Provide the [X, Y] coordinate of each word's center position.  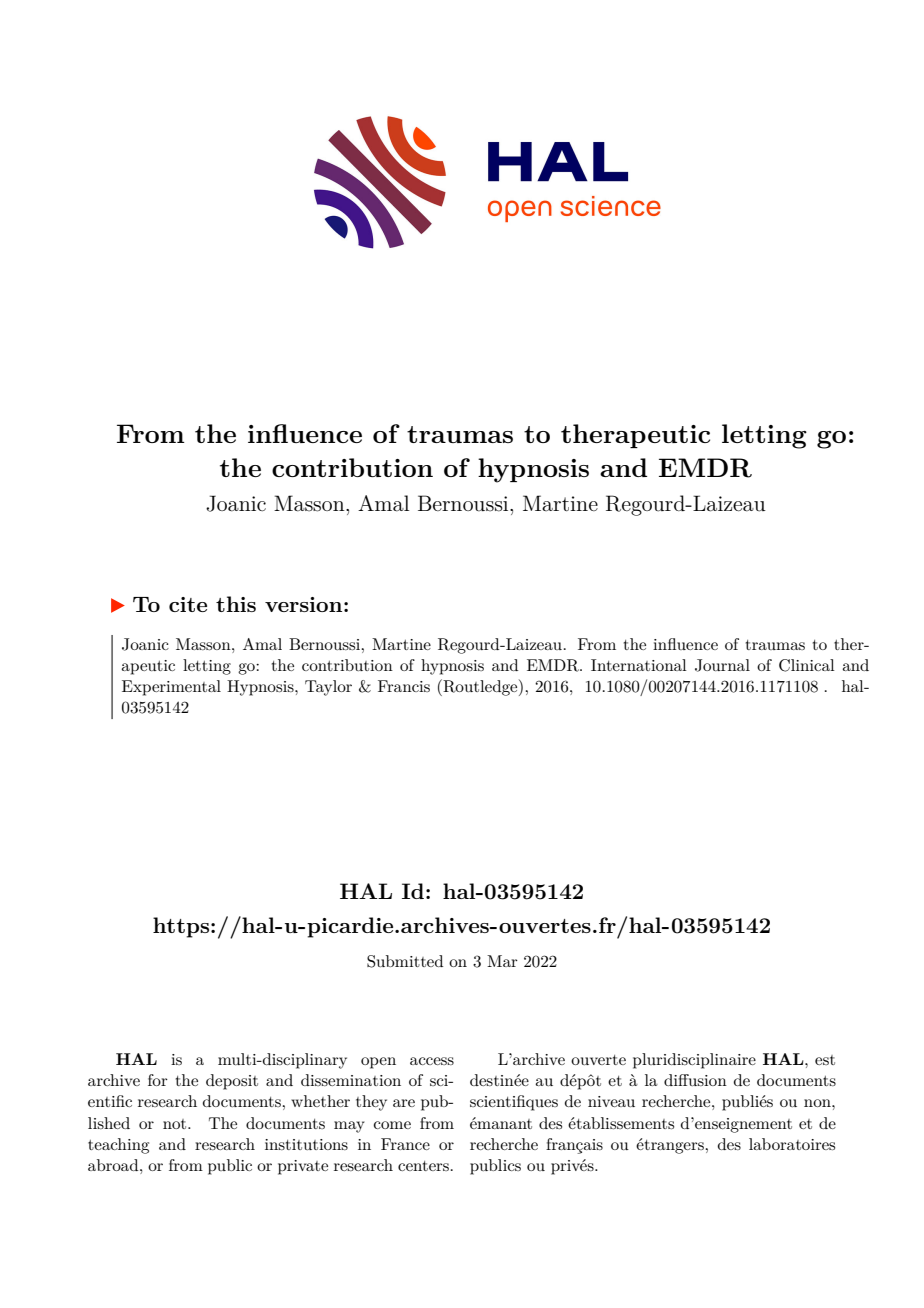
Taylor [328, 688]
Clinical [807, 665]
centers [423, 1166]
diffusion [695, 1080]
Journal [722, 665]
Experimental [171, 688]
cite [188, 604]
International [639, 665]
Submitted [405, 961]
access [432, 1061]
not [176, 1124]
